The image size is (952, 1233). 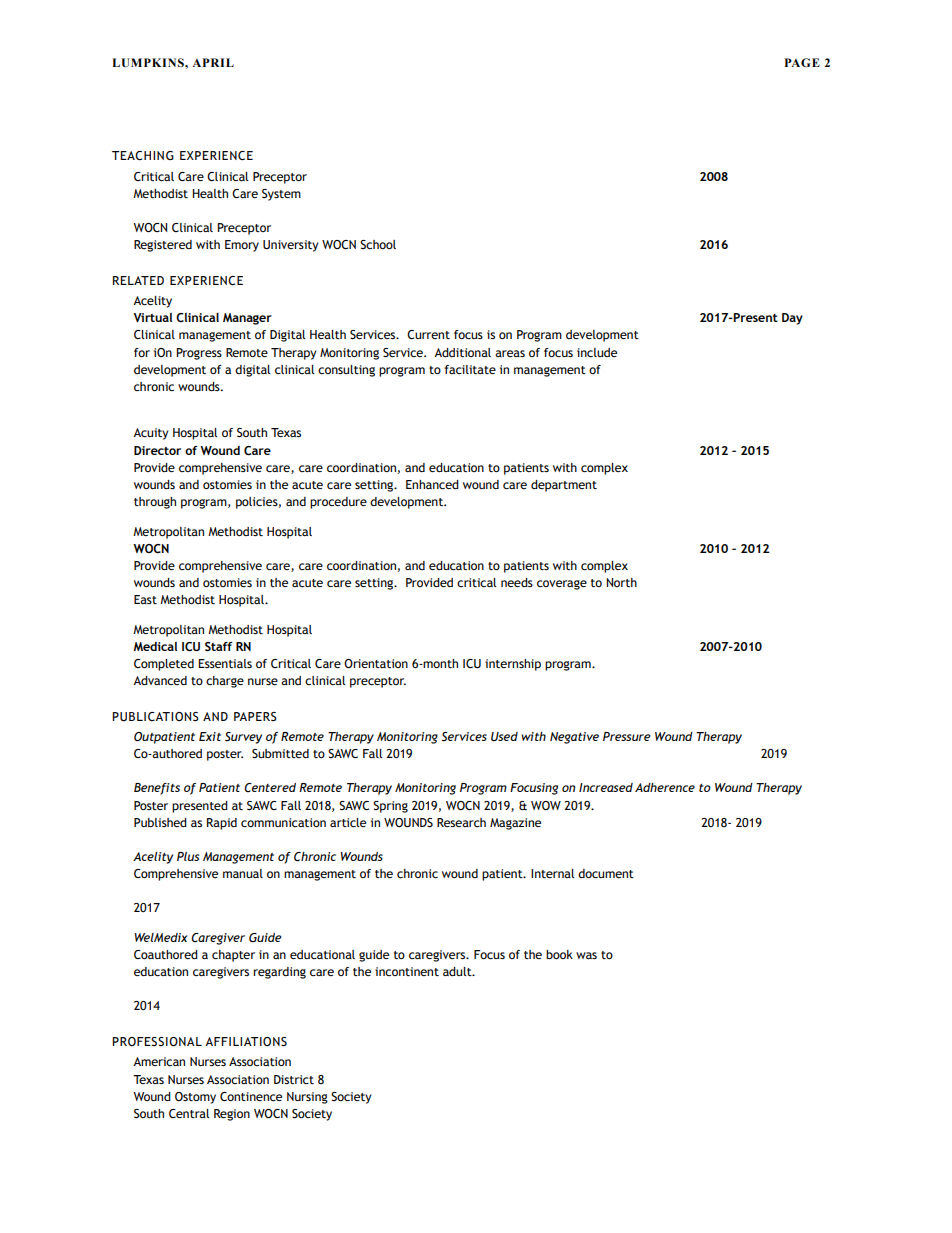 I want to click on was, so click(x=586, y=955).
